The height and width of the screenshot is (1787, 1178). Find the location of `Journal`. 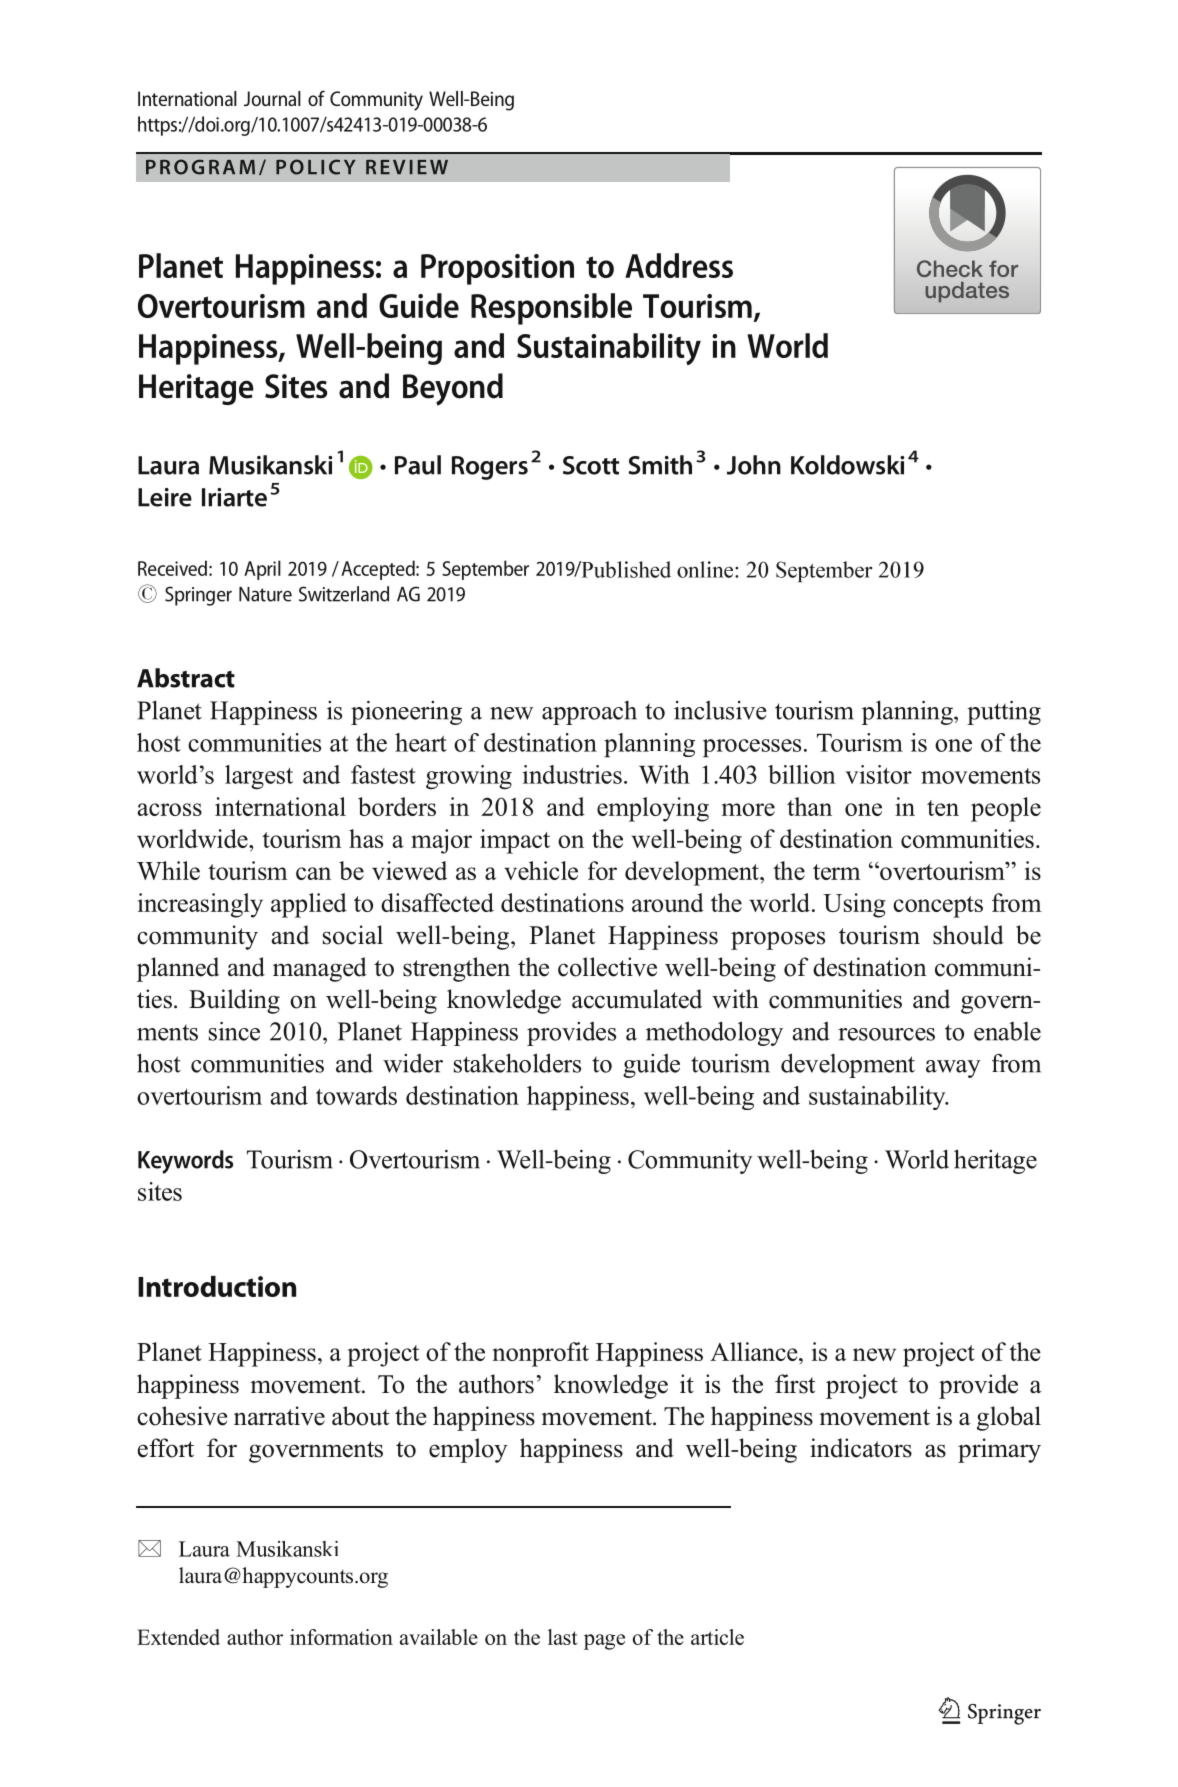

Journal is located at coordinates (272, 98).
